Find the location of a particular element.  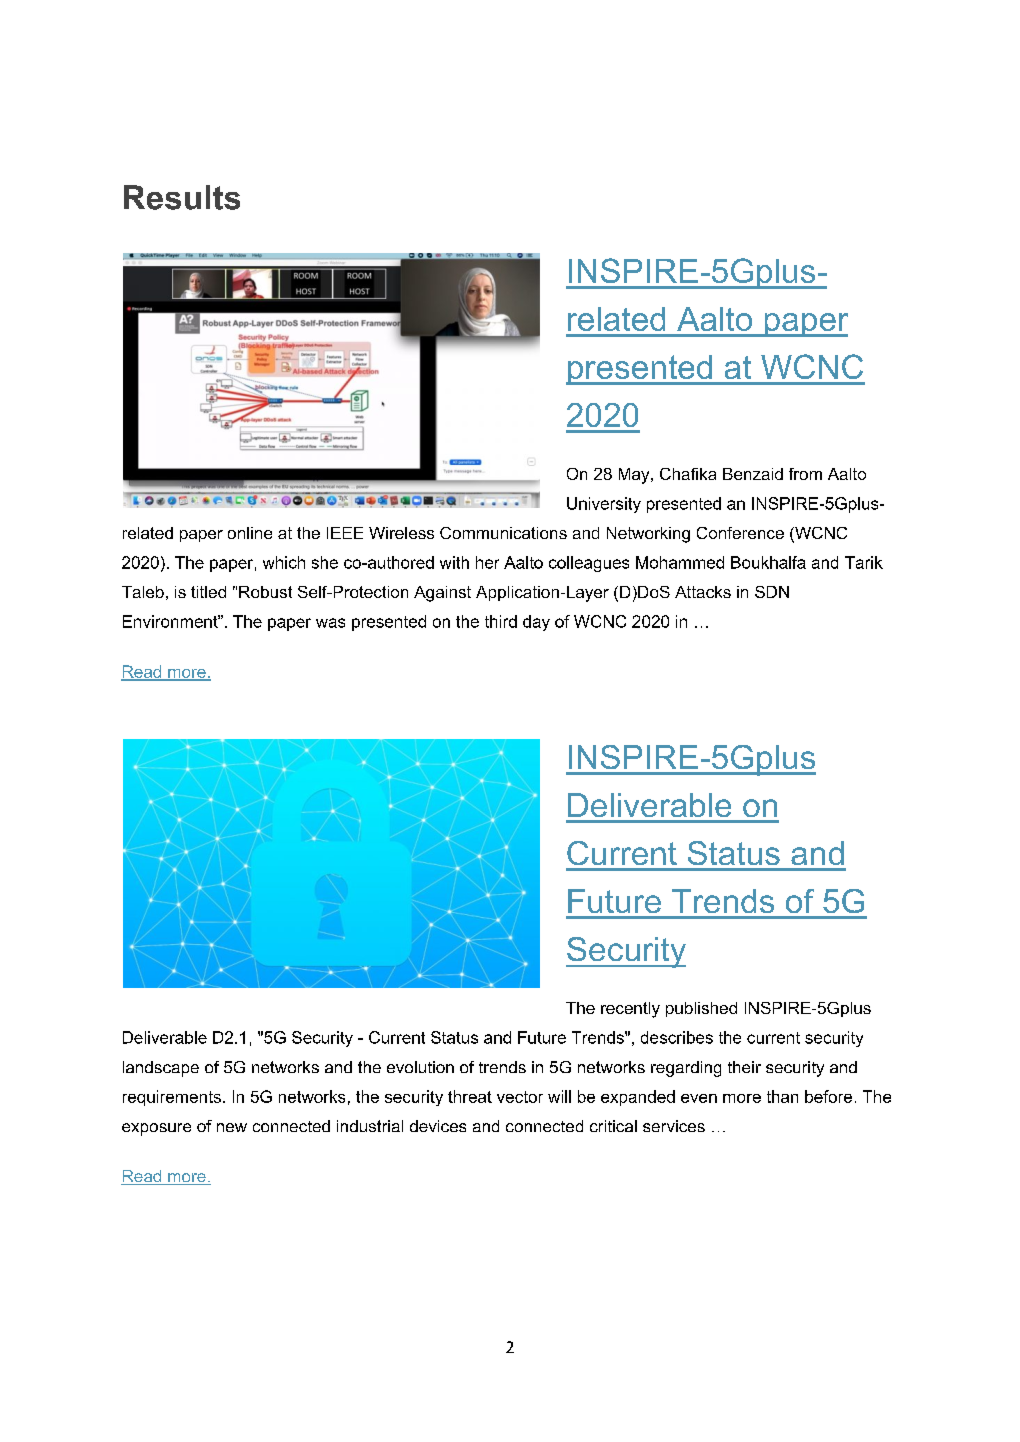

from is located at coordinates (805, 474).
